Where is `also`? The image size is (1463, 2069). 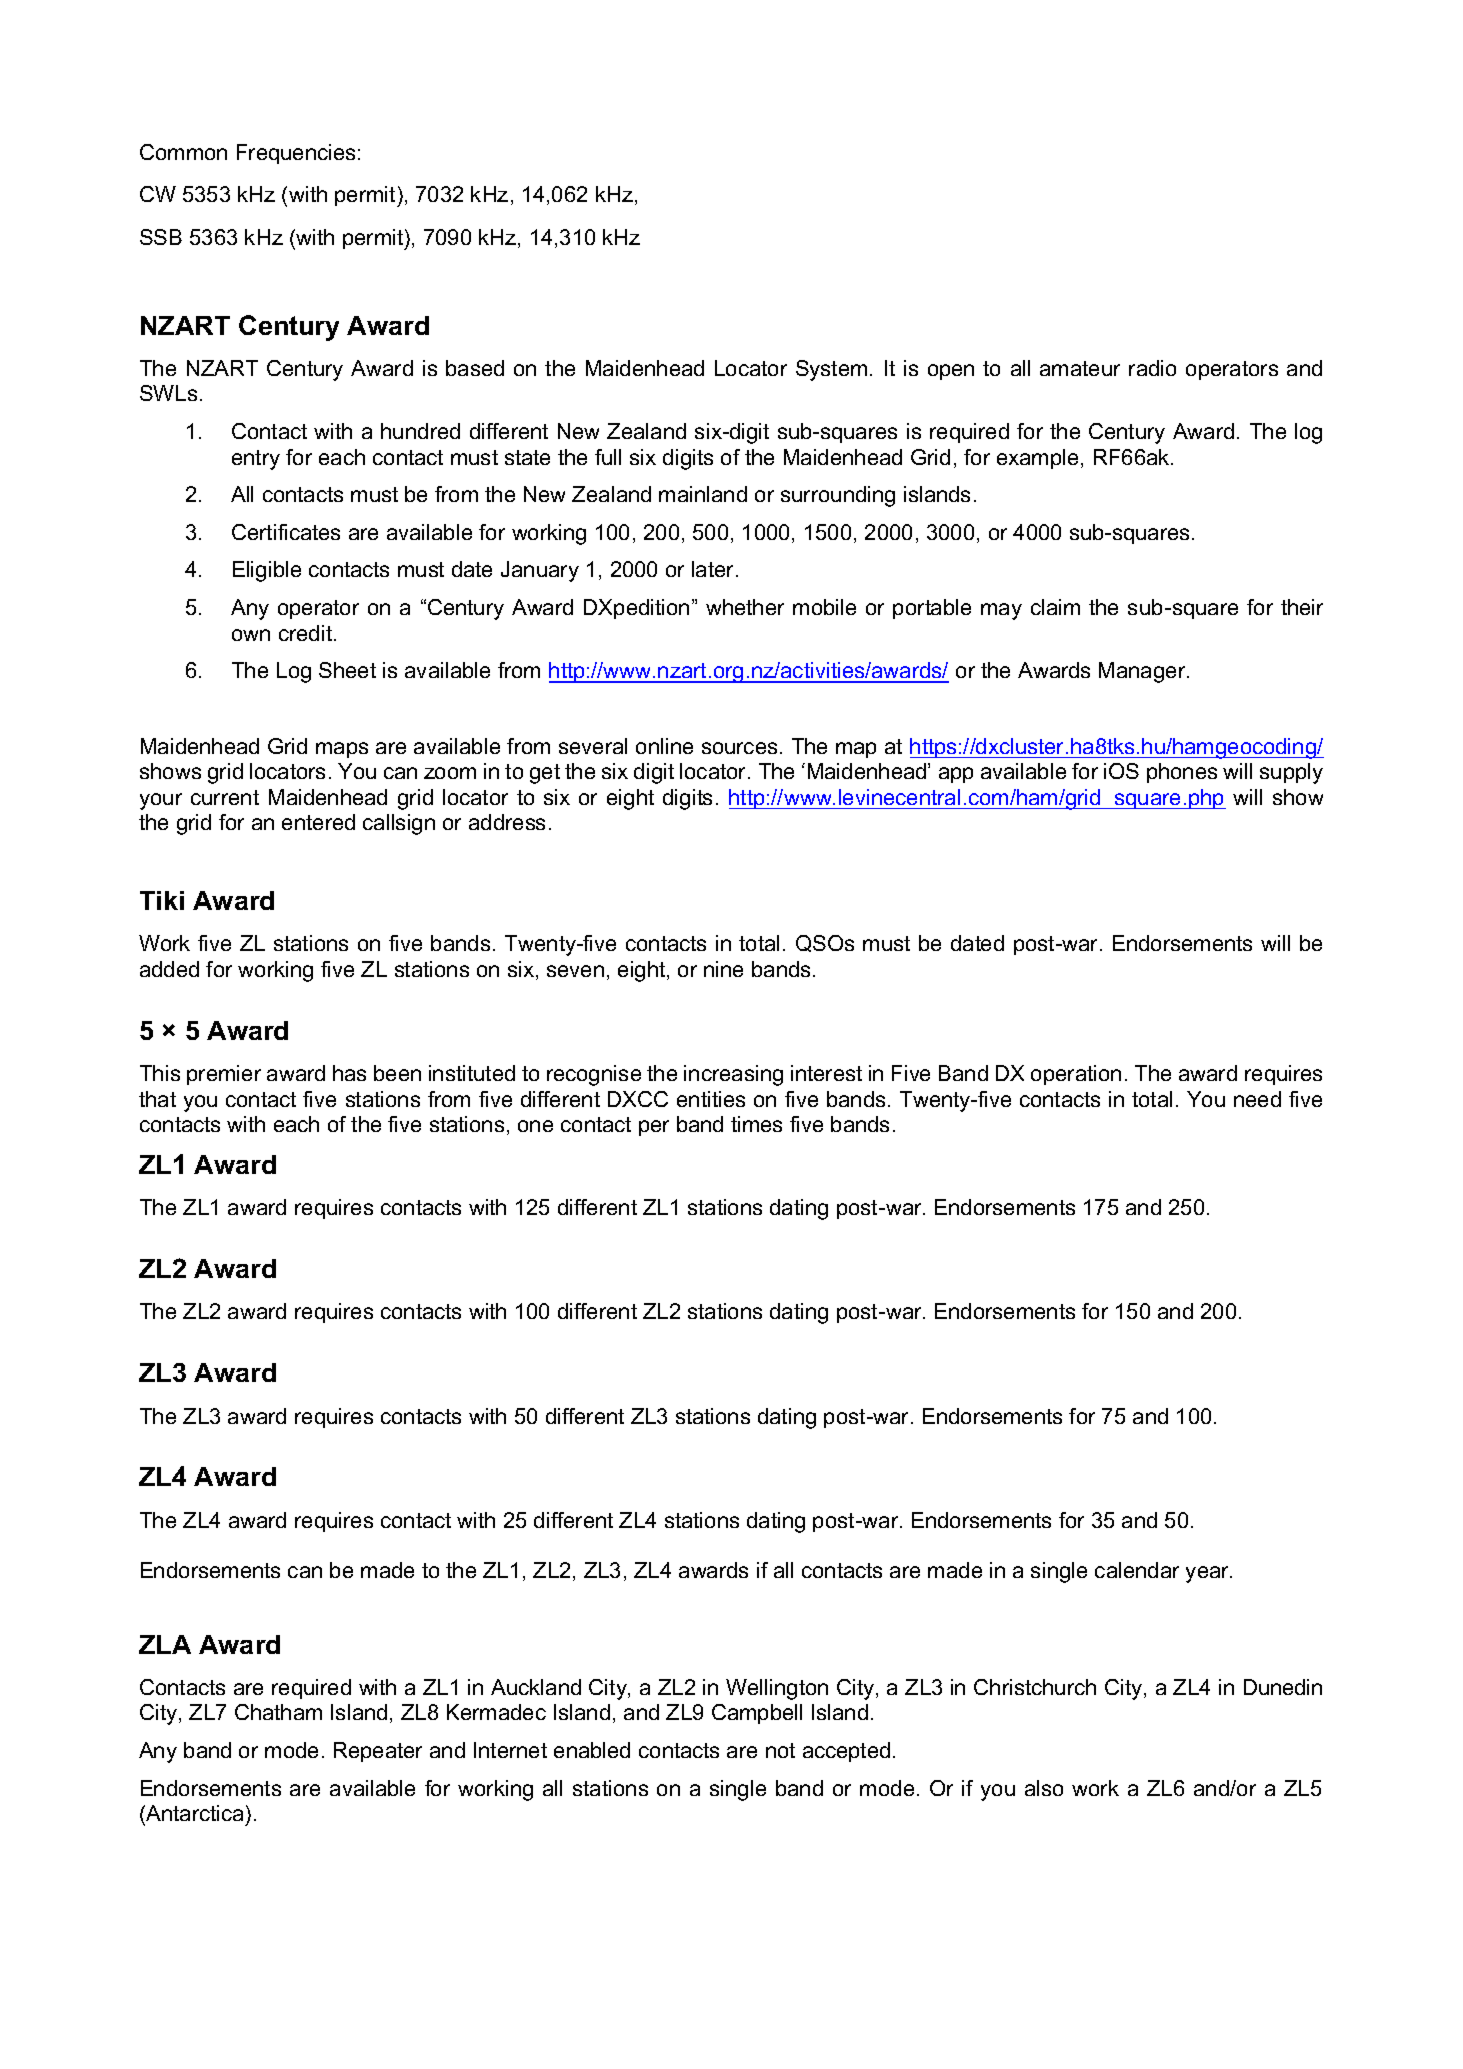
also is located at coordinates (1044, 1788).
